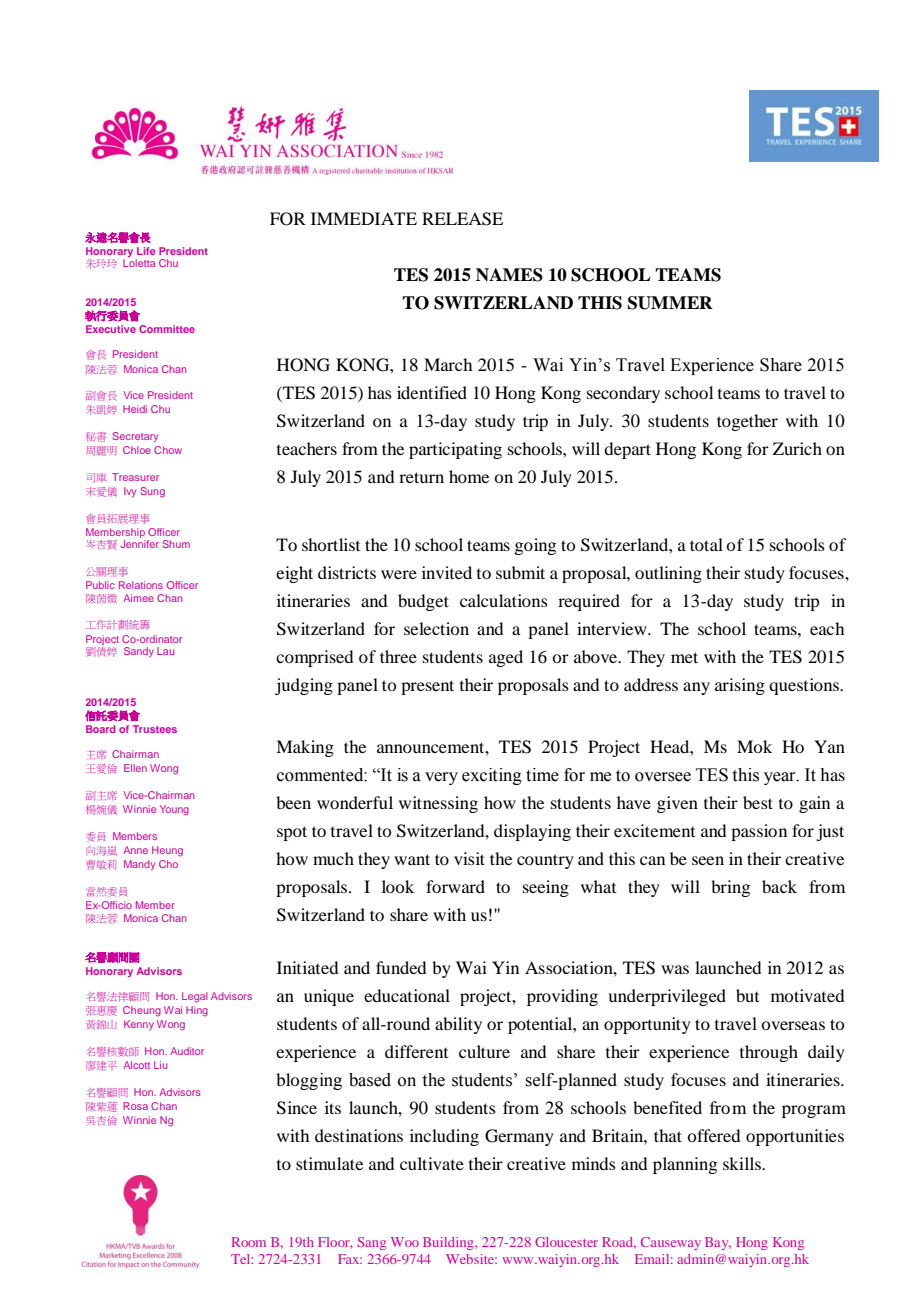 The image size is (924, 1308). What do you see at coordinates (458, 1025) in the screenshot?
I see `ability` at bounding box center [458, 1025].
